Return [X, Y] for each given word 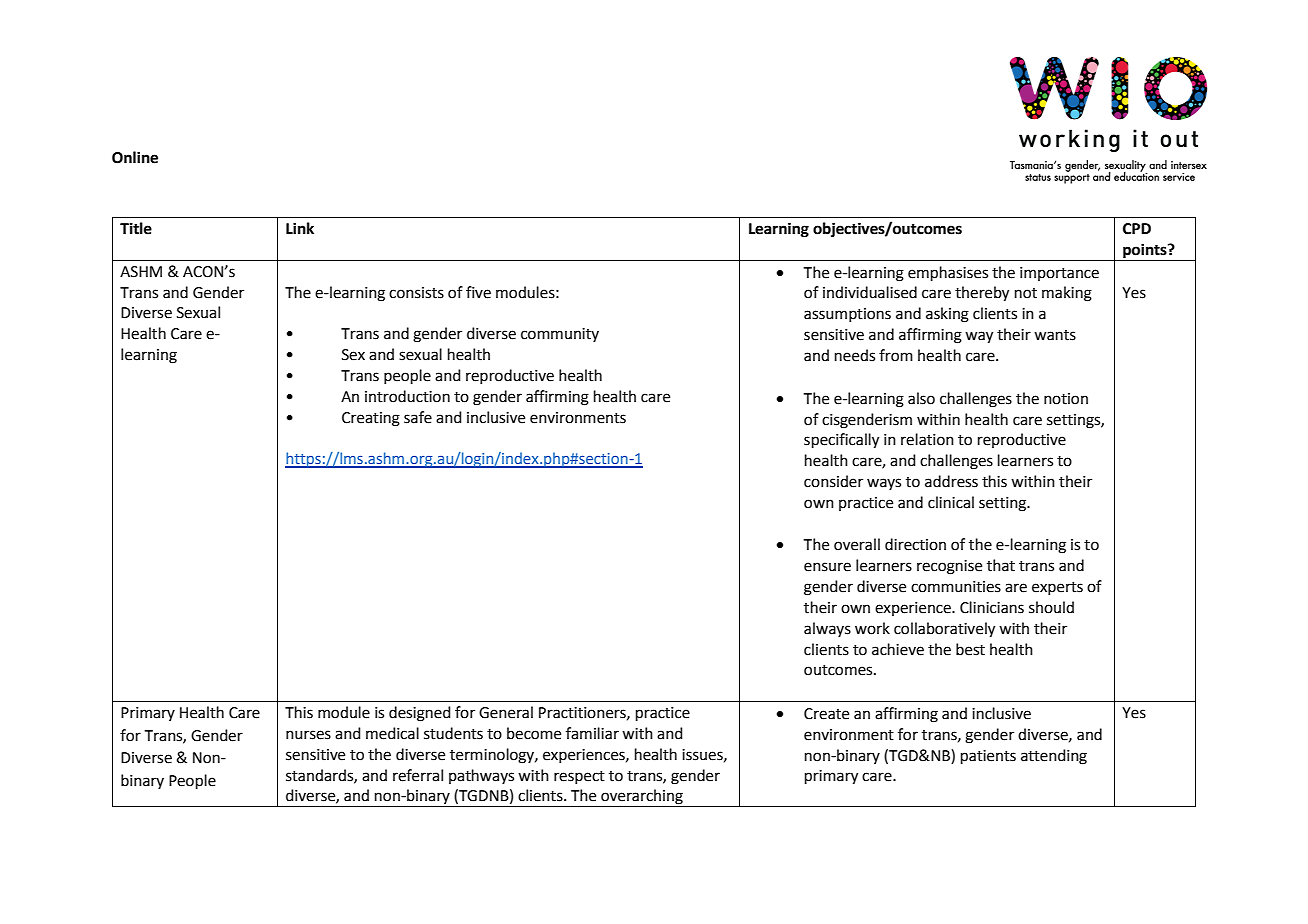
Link [300, 228]
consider [833, 481]
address [951, 481]
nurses [308, 735]
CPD [1137, 229]
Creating [371, 419]
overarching [642, 798]
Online [135, 157]
